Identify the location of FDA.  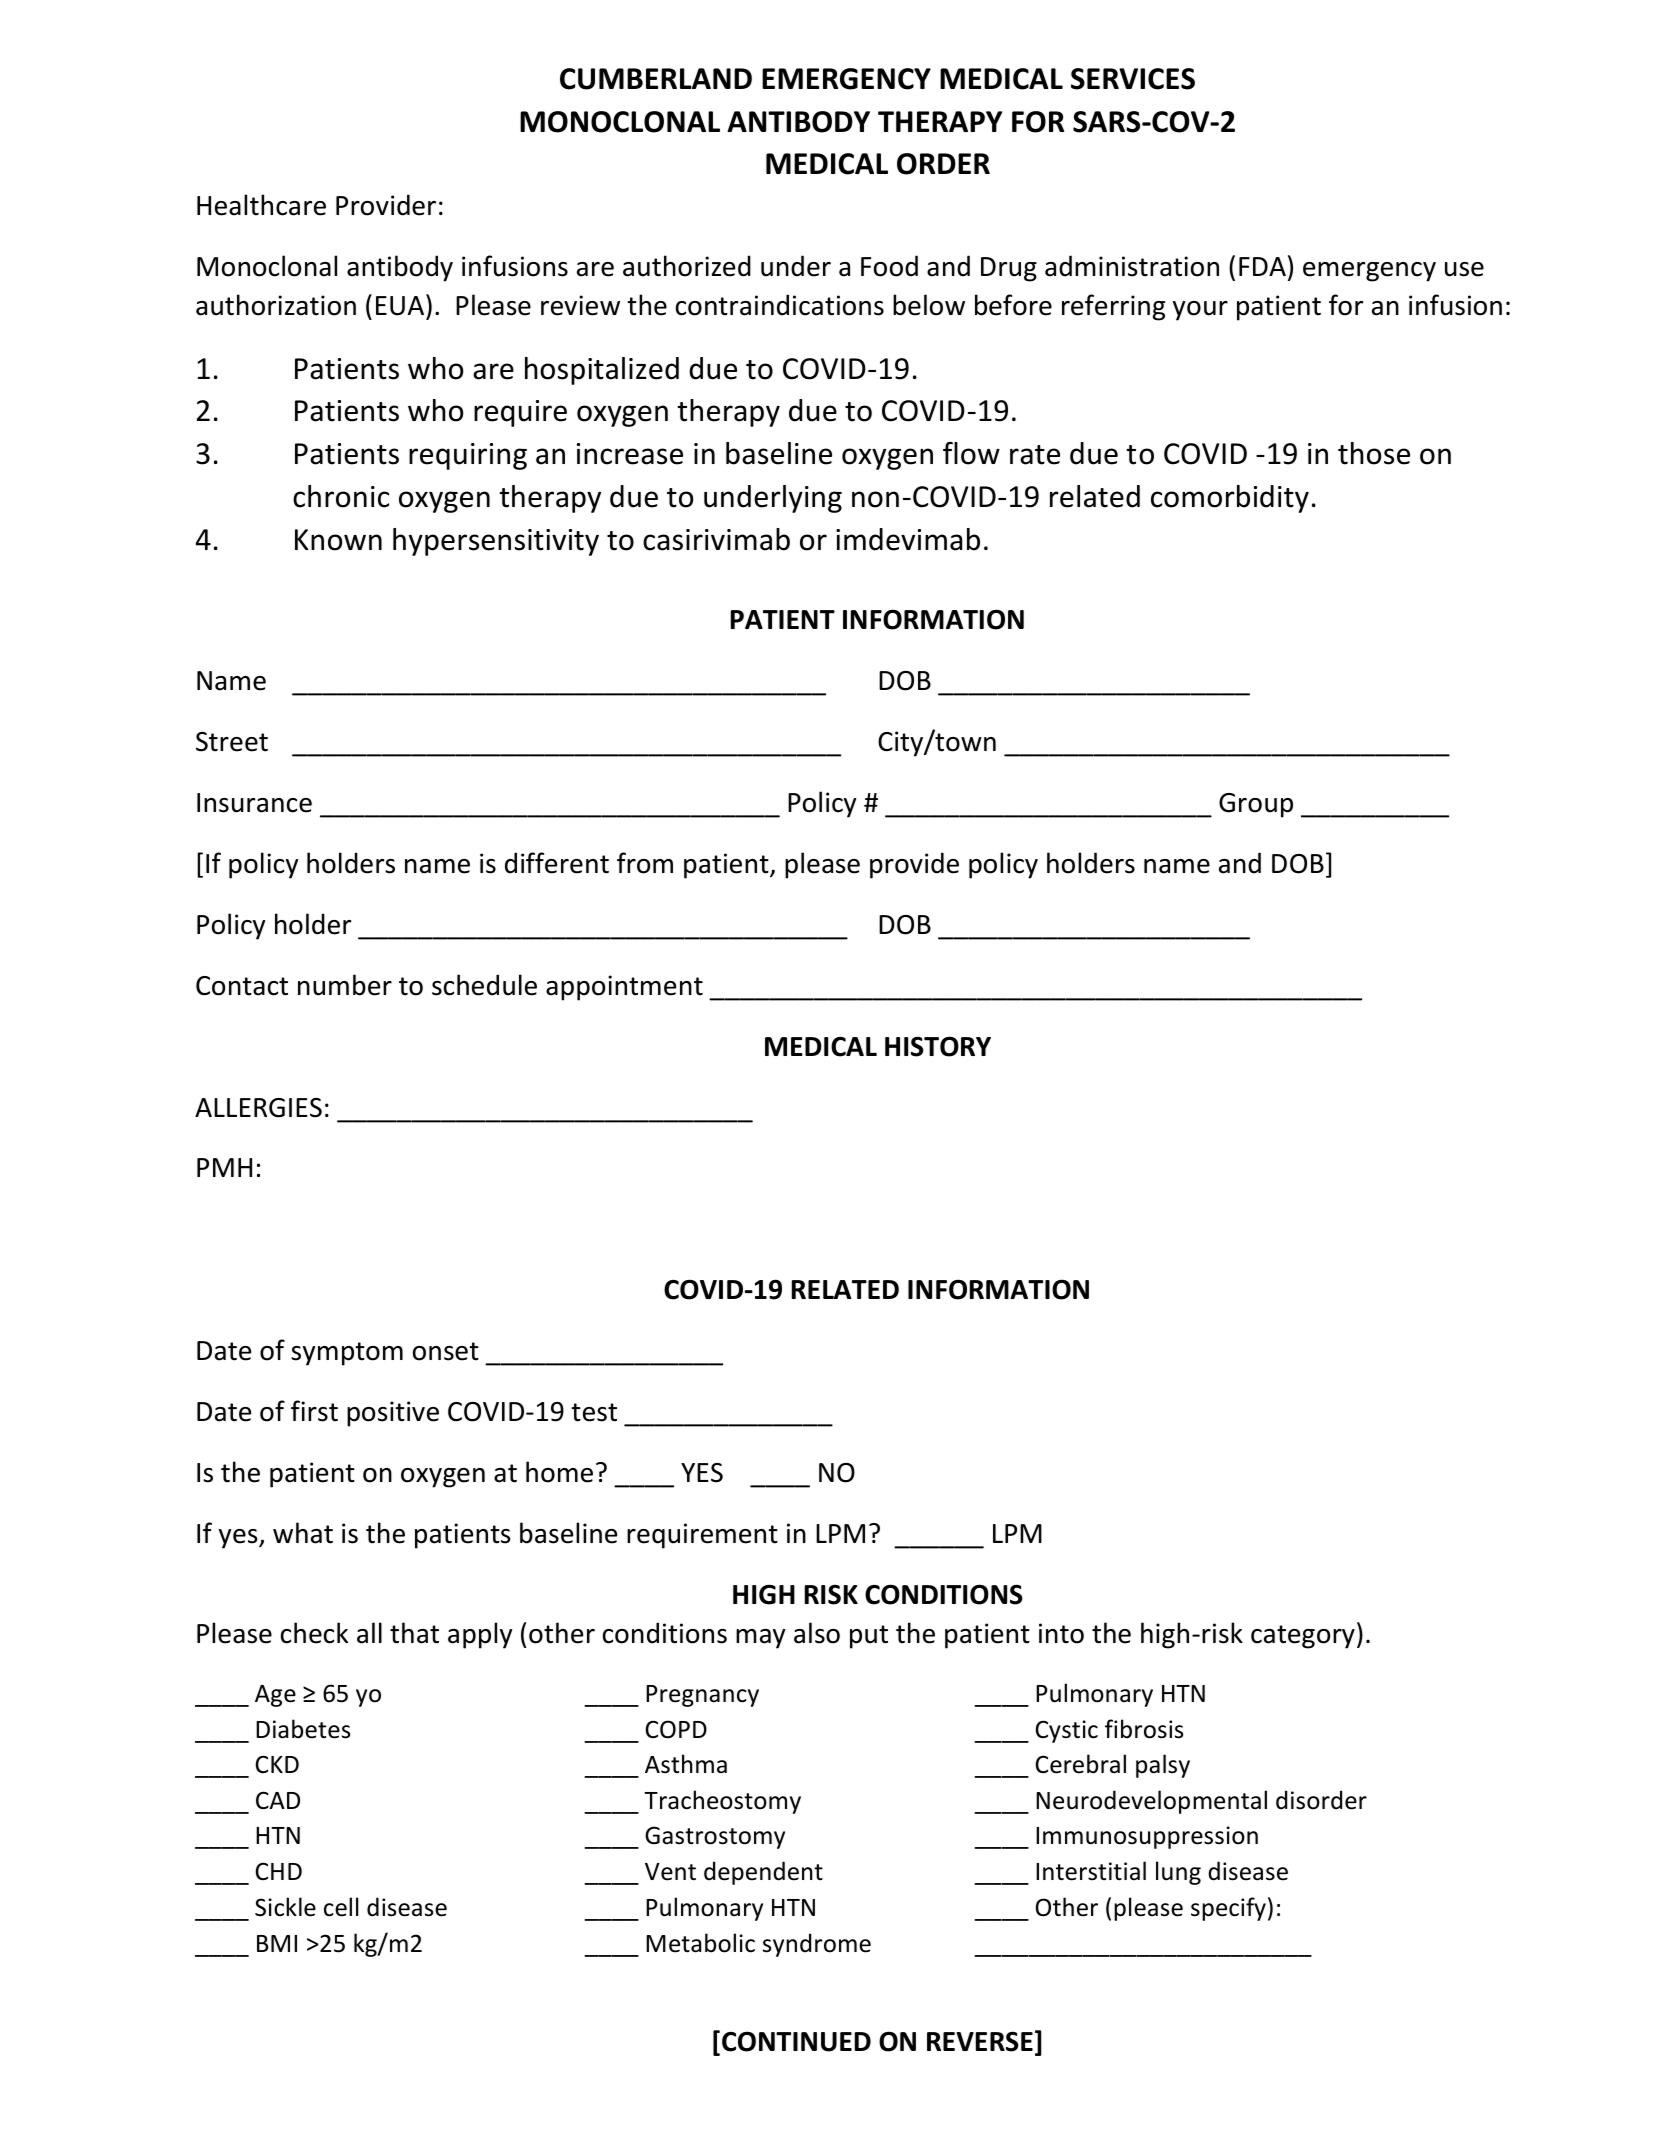
(1262, 266).
